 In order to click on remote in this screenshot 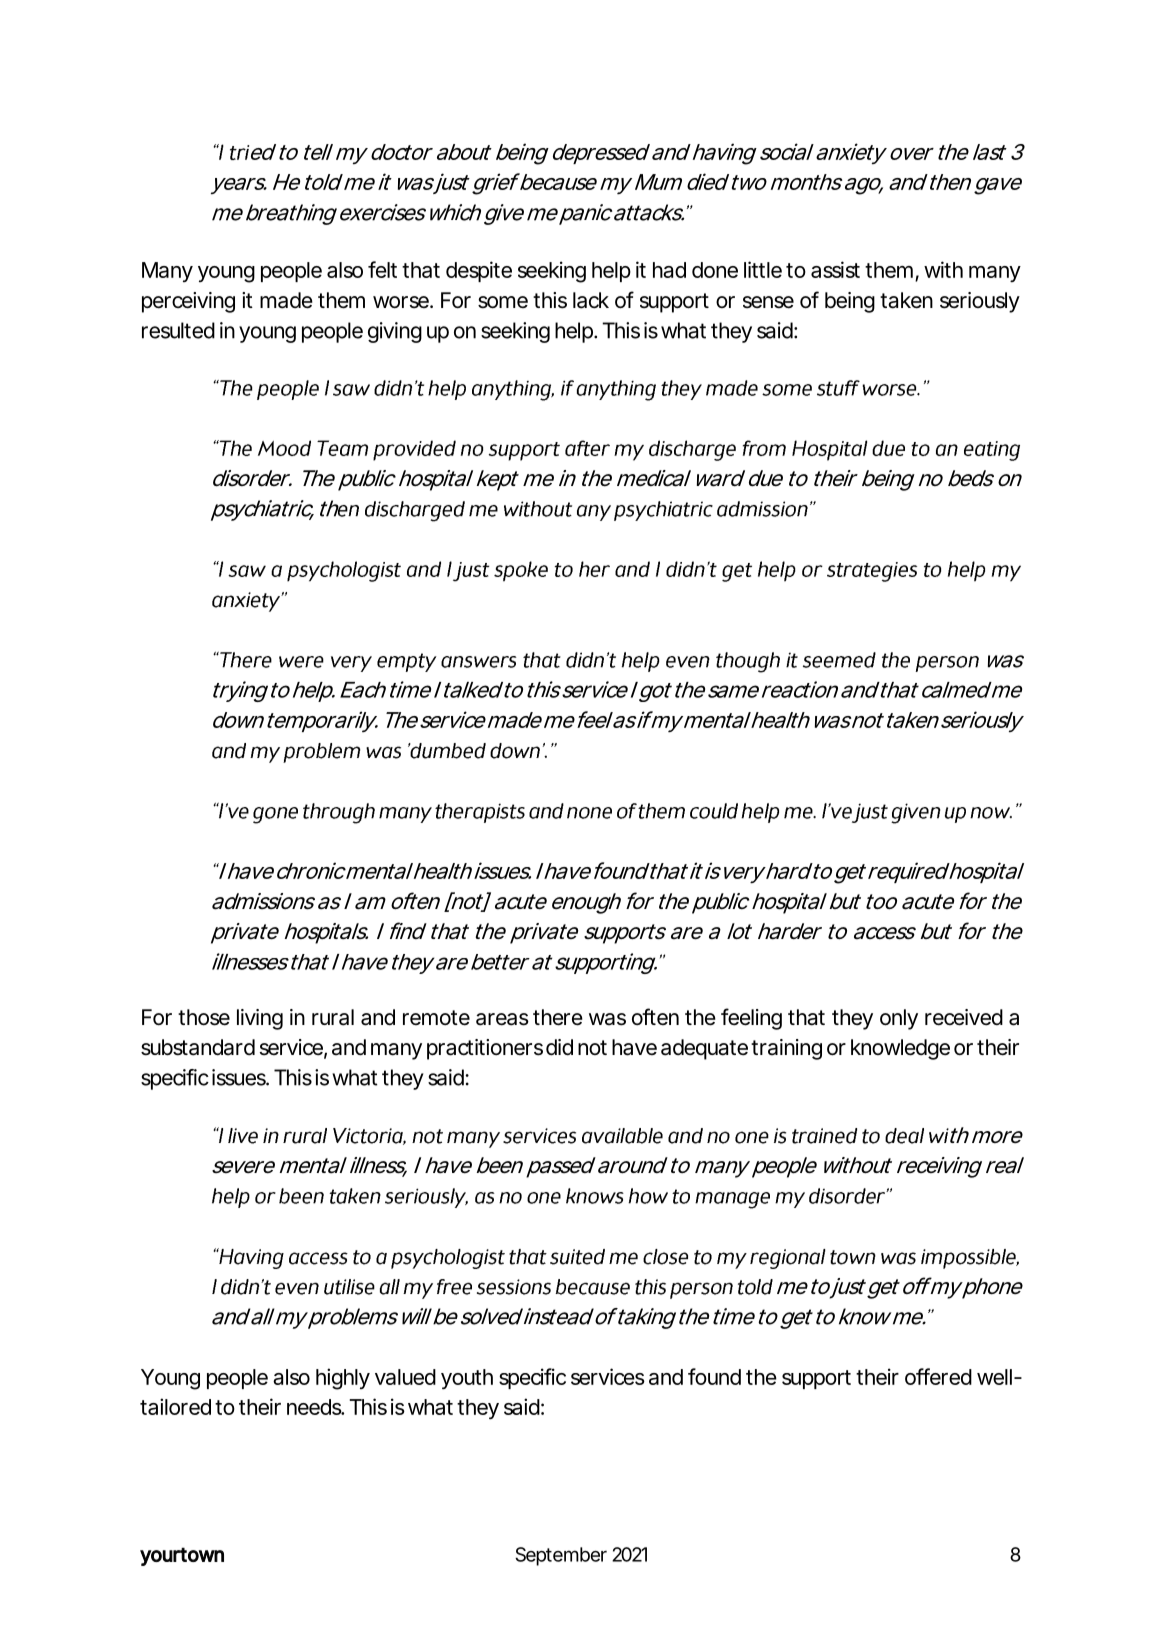, I will do `click(436, 1018)`.
